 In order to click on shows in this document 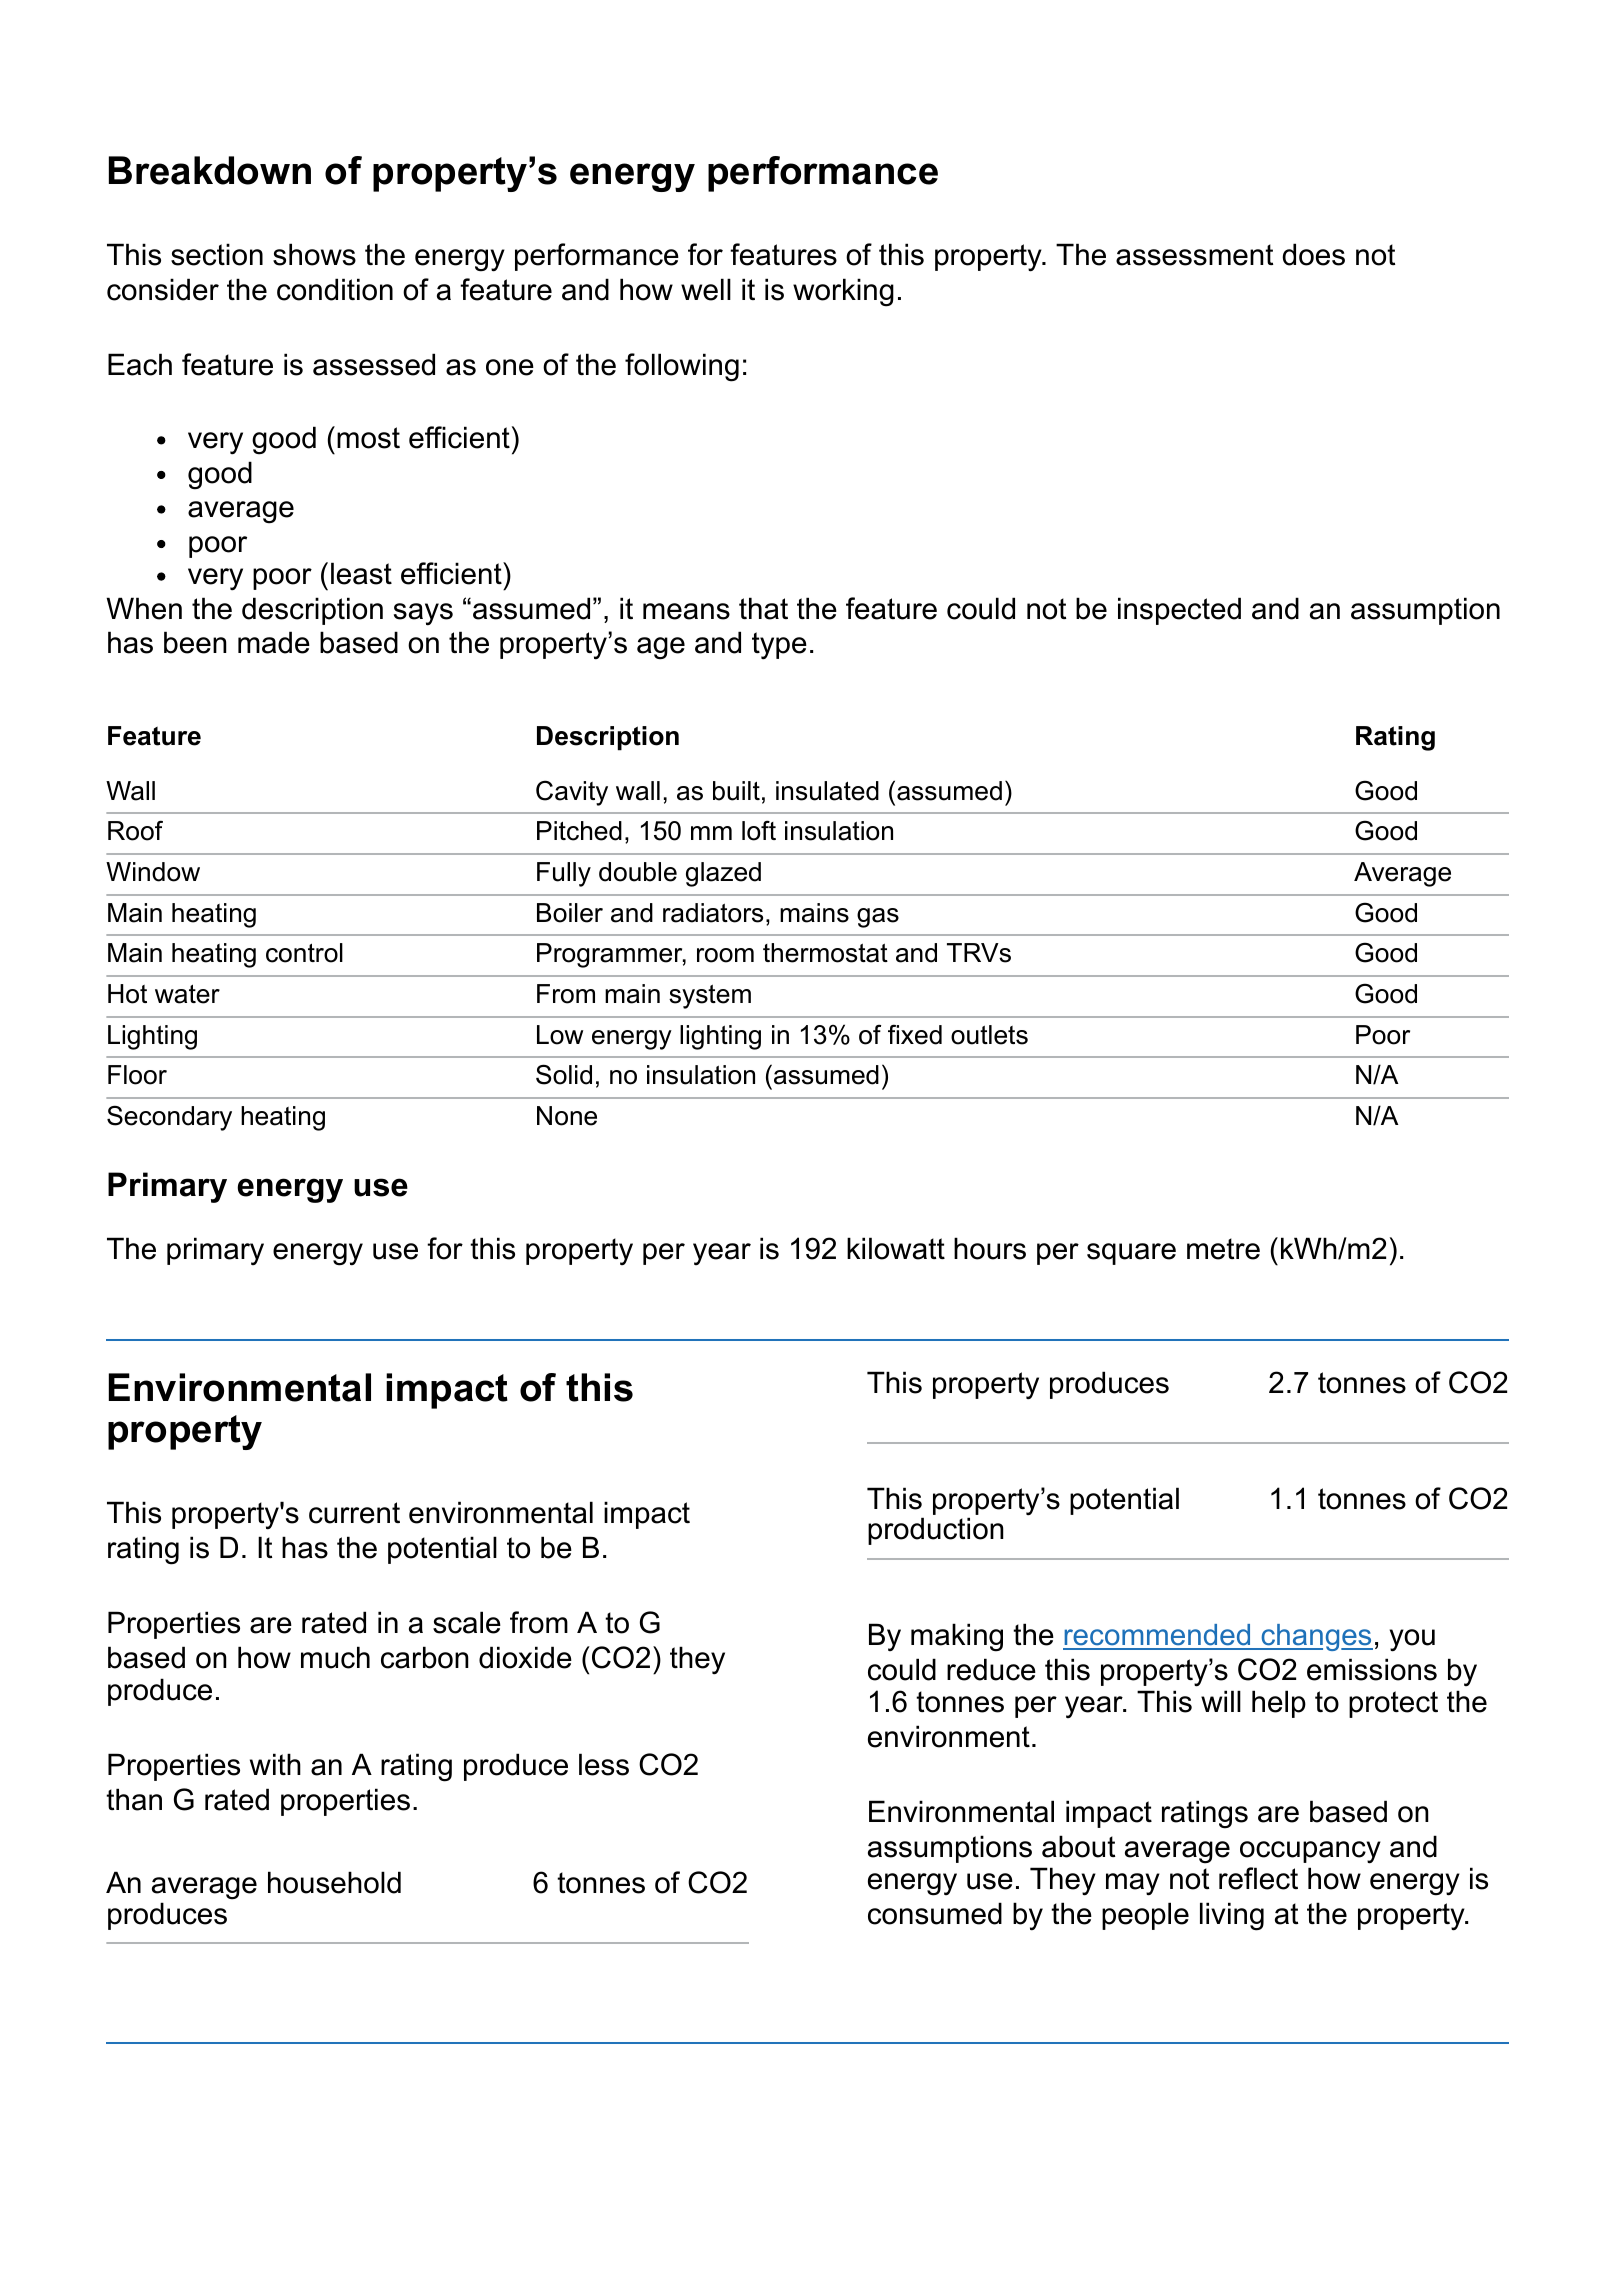, I will do `click(314, 254)`.
